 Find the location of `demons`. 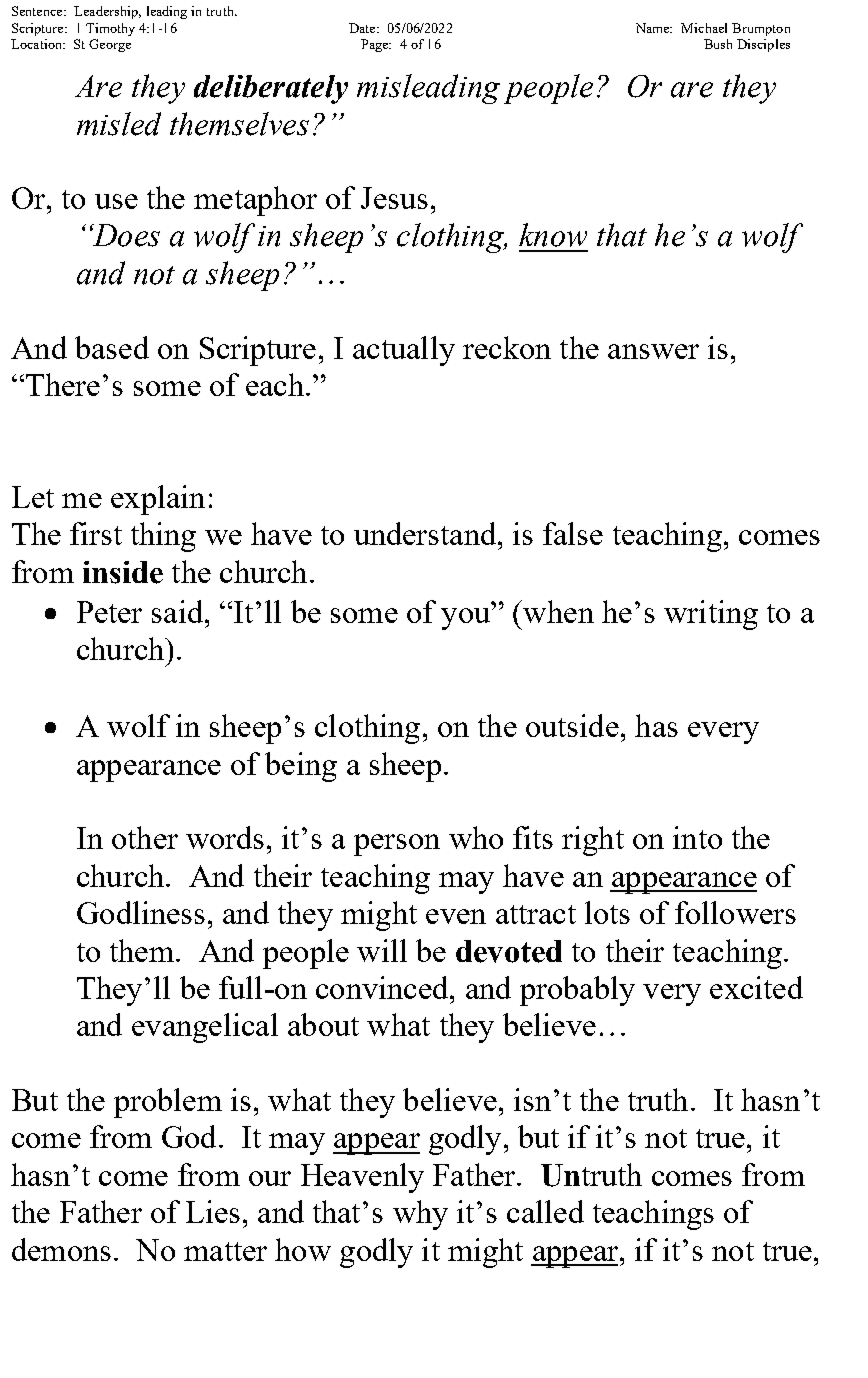

demons is located at coordinates (61, 1249).
